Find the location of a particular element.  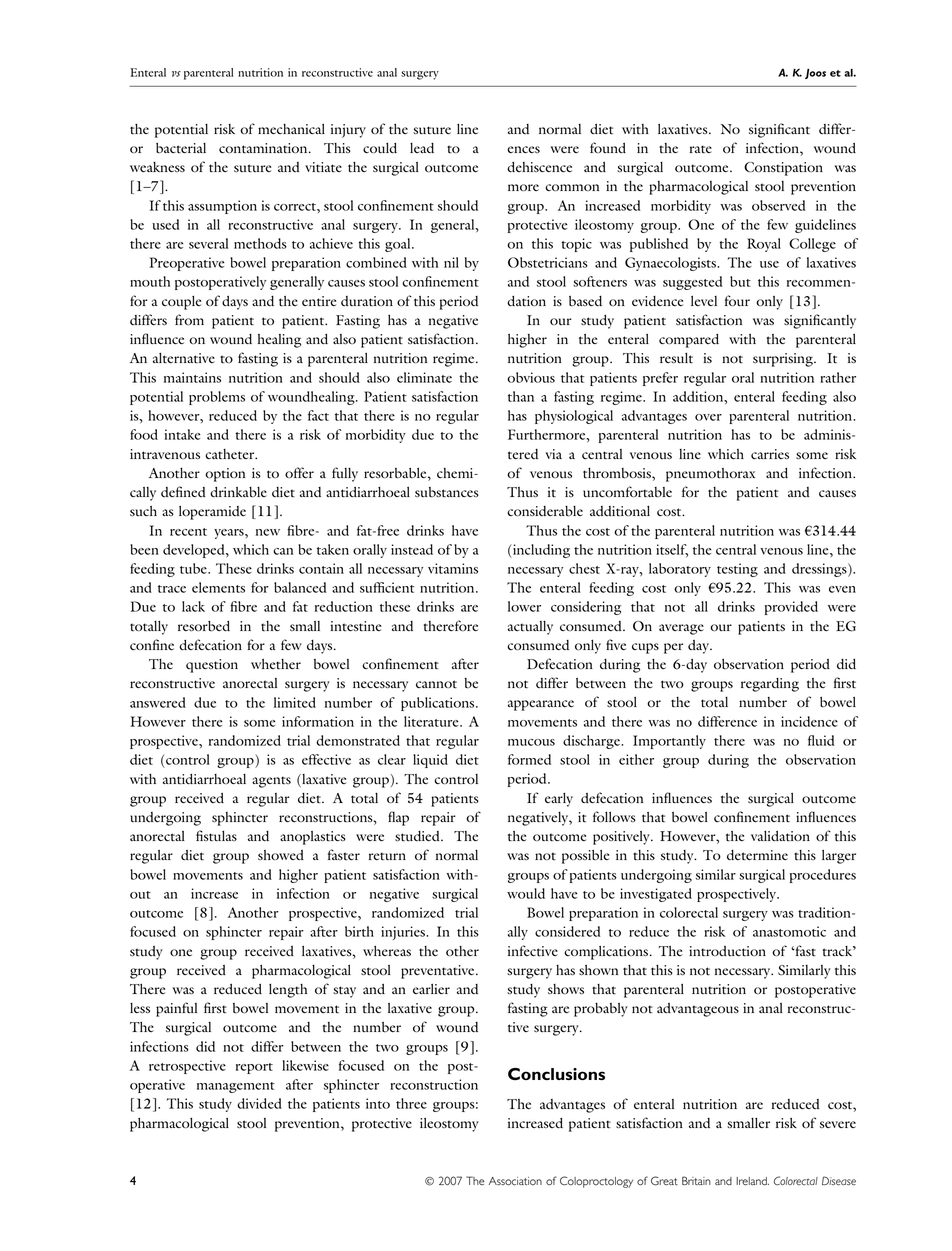

Ireland is located at coordinates (752, 1181).
